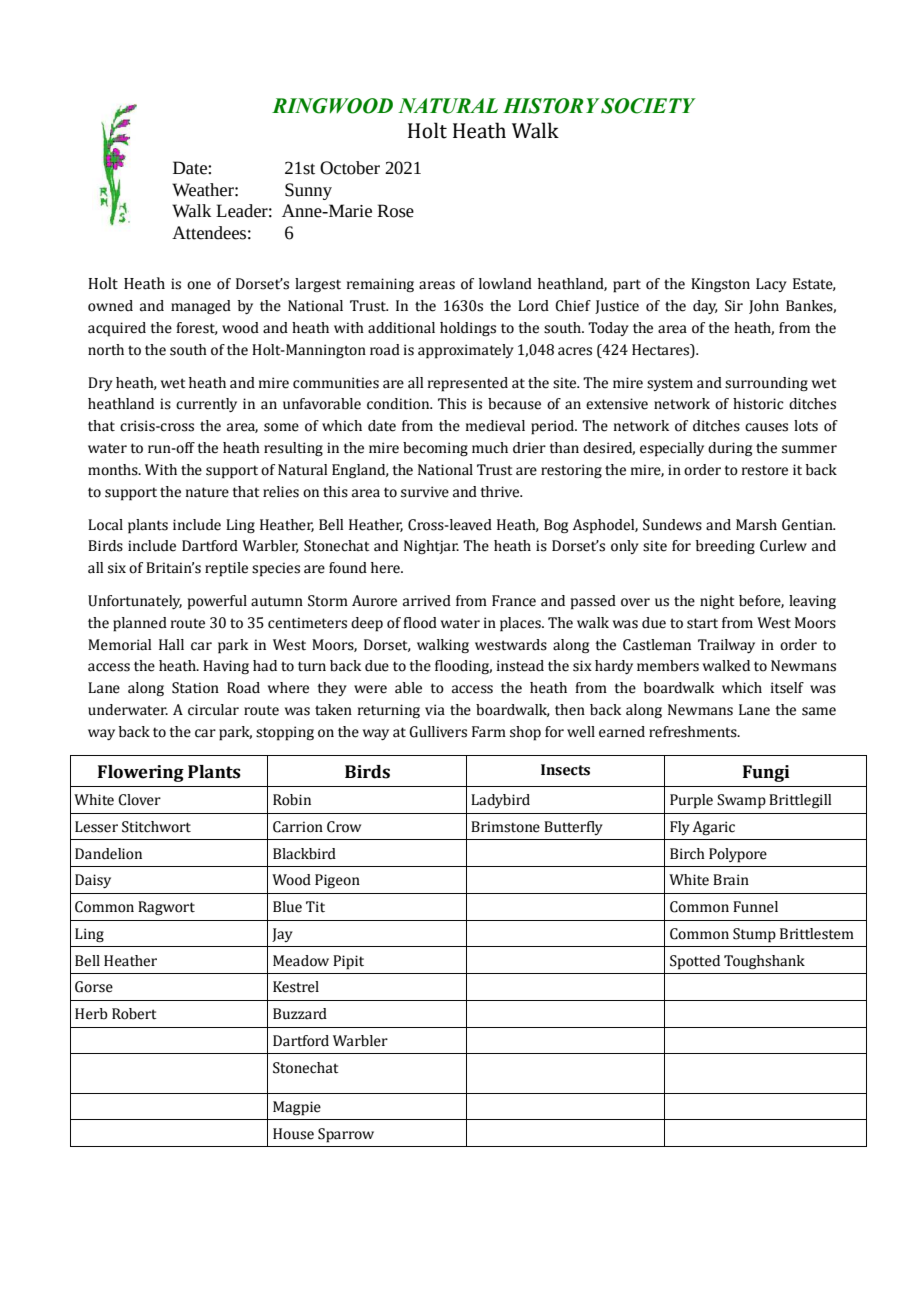  Describe the element at coordinates (308, 191) in the document. I see `Sunny` at that location.
